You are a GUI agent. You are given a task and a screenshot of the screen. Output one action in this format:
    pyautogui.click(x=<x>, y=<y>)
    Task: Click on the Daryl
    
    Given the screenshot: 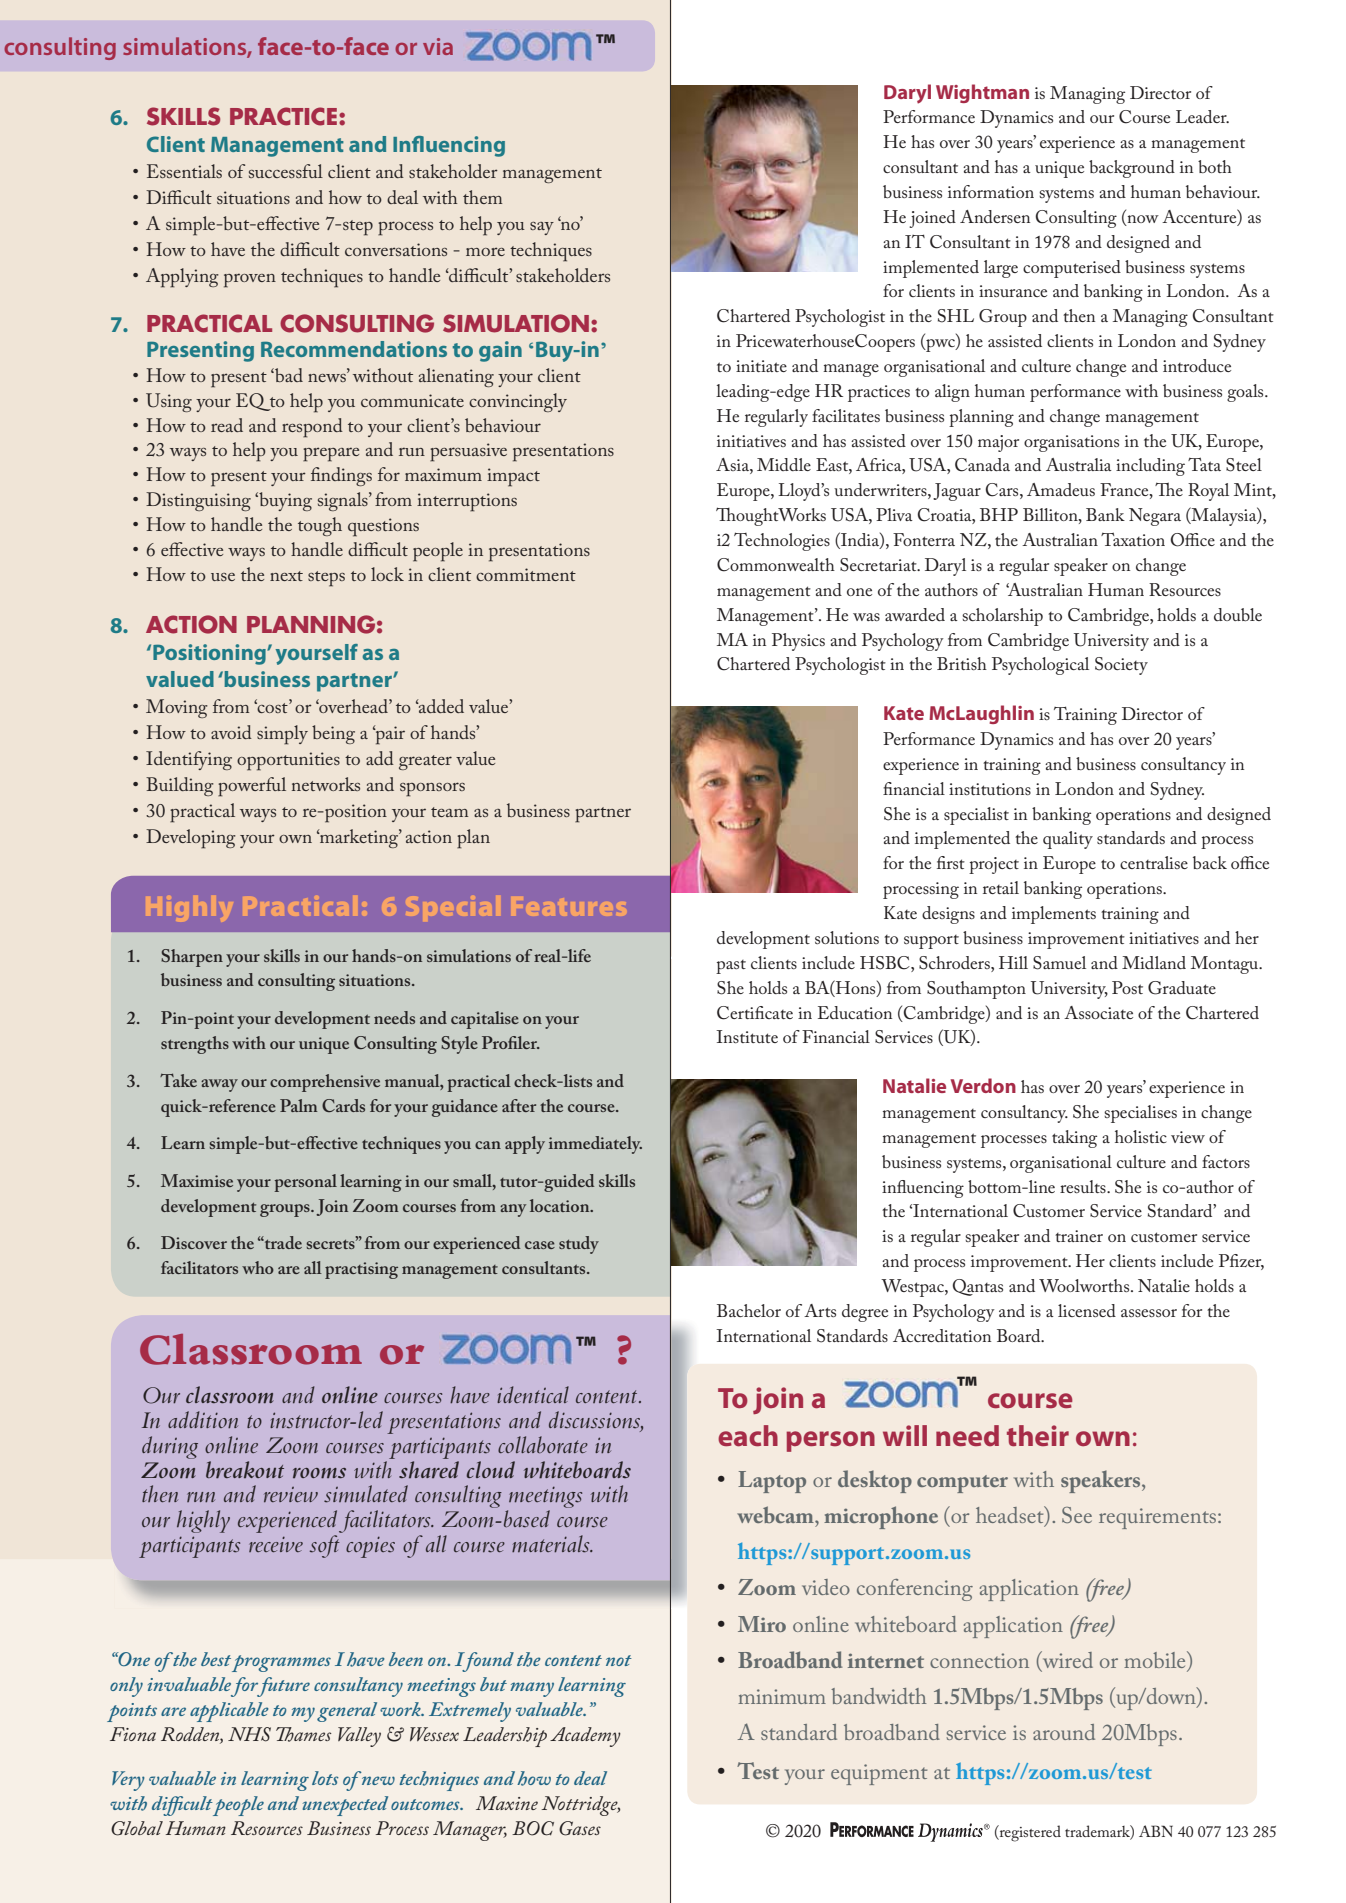 What is the action you would take?
    pyautogui.click(x=907, y=94)
